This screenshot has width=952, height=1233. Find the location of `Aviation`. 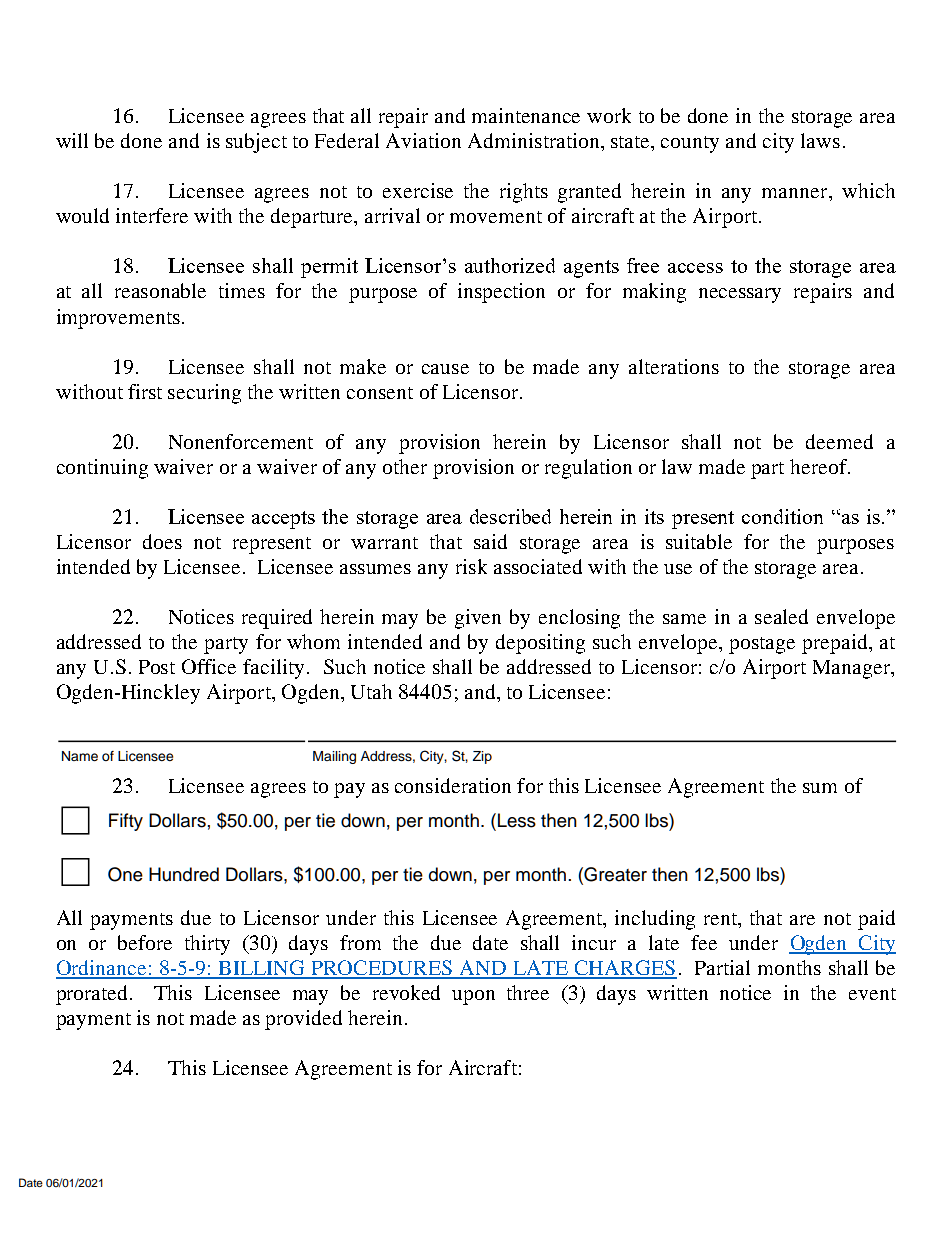

Aviation is located at coordinates (423, 140).
